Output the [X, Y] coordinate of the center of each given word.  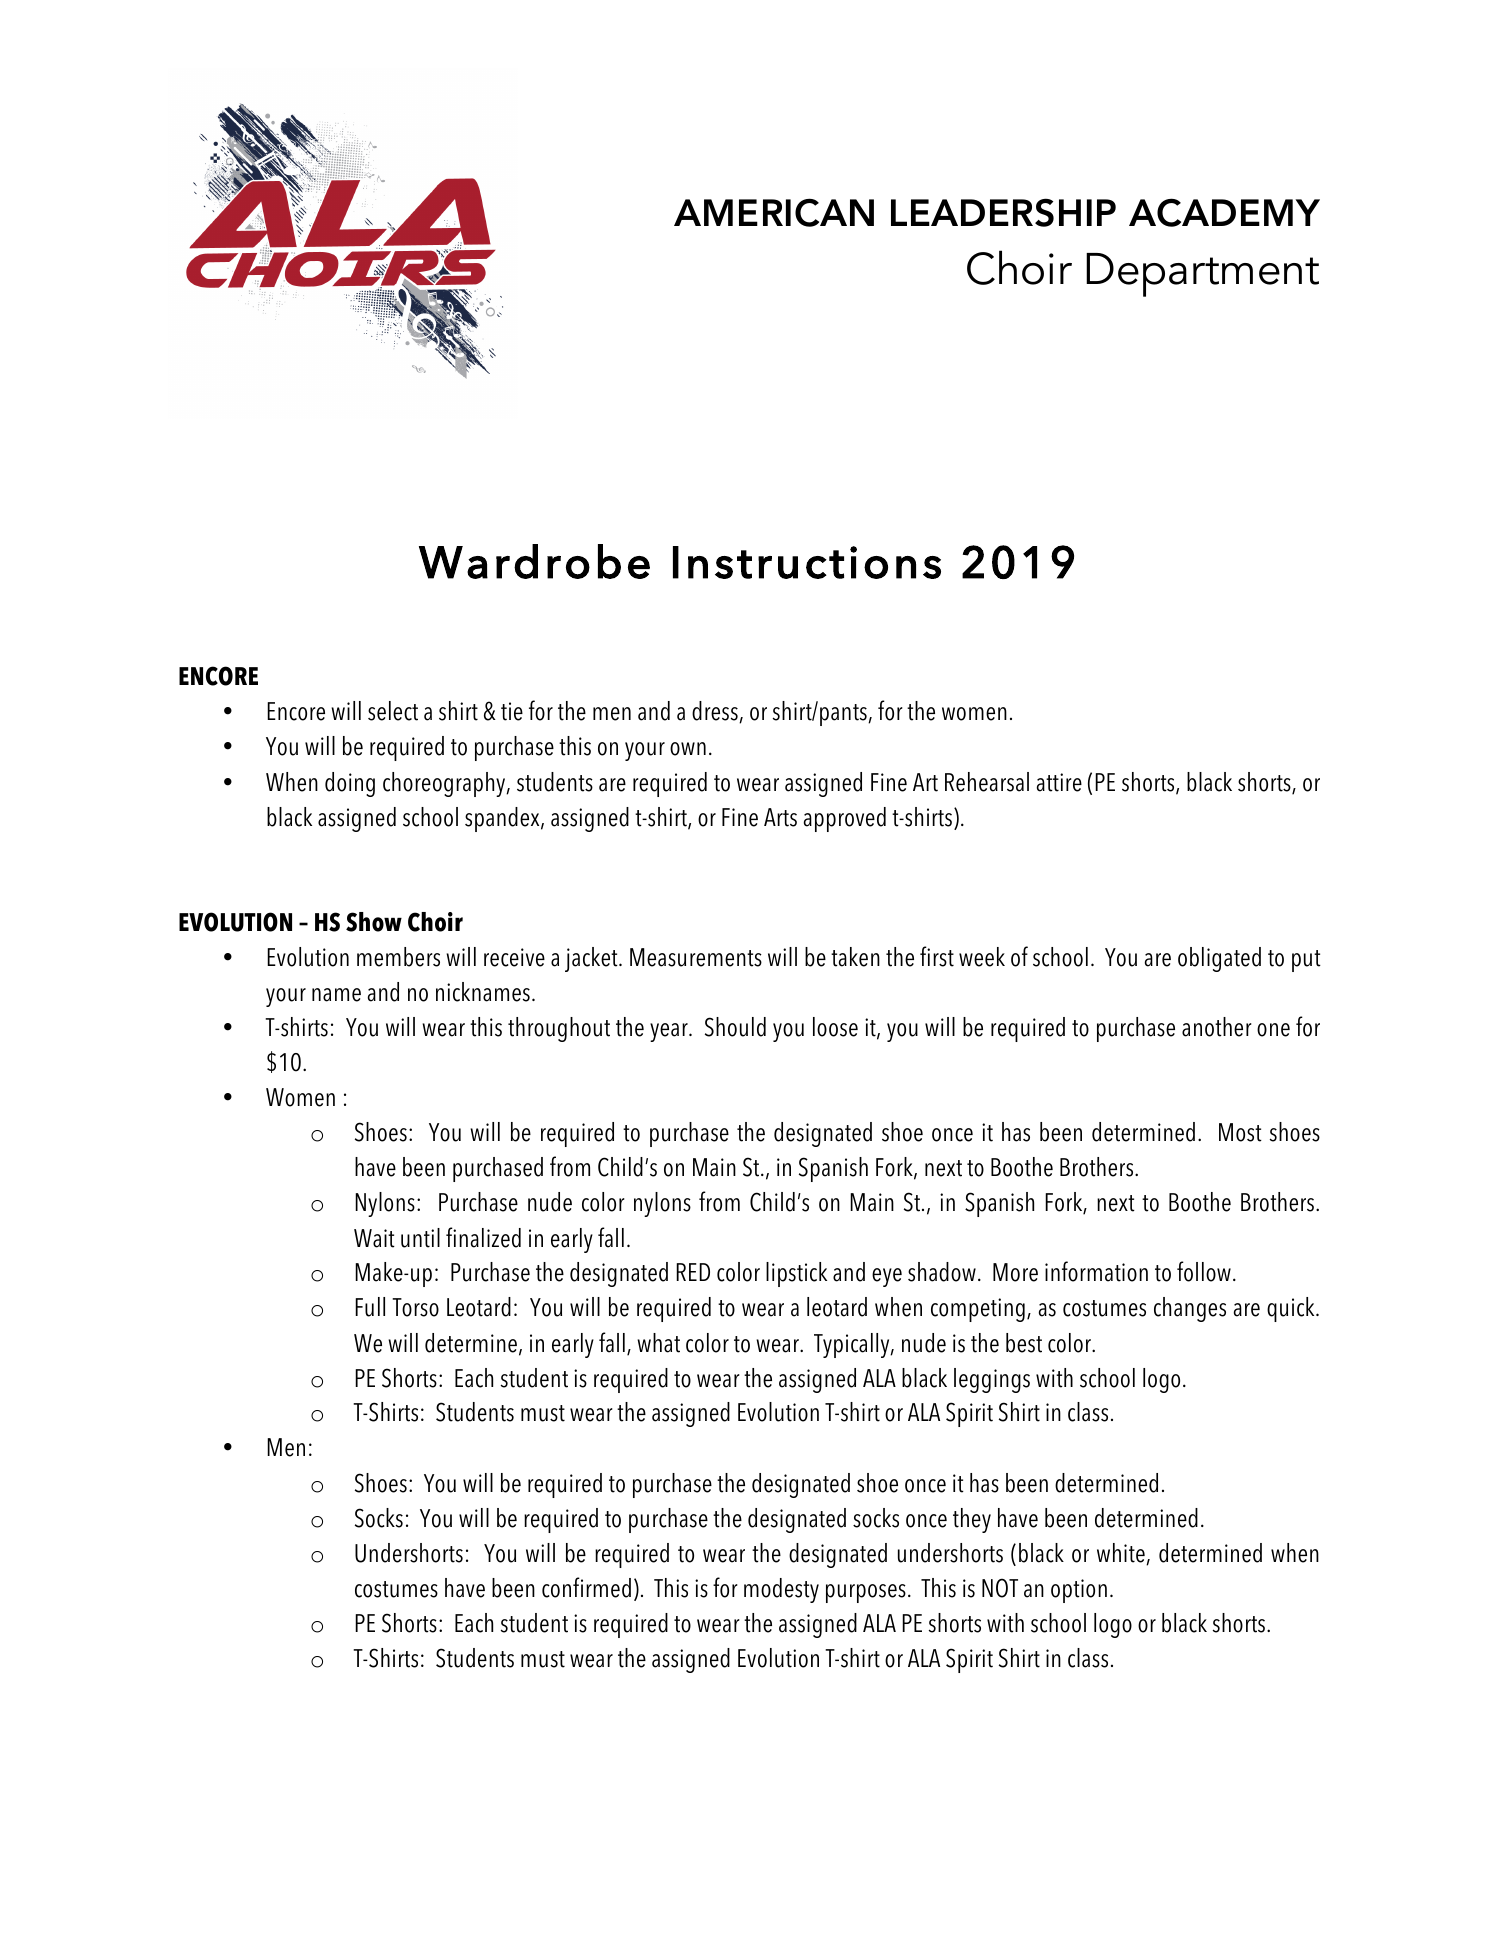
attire [1059, 782]
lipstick [796, 1274]
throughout [559, 1029]
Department [1202, 275]
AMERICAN [774, 212]
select [393, 711]
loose [835, 1027]
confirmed [586, 1587]
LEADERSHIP [1003, 212]
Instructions [807, 562]
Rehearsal [987, 782]
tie [512, 711]
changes [1190, 1309]
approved [845, 819]
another [1217, 1027]
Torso [415, 1307]
